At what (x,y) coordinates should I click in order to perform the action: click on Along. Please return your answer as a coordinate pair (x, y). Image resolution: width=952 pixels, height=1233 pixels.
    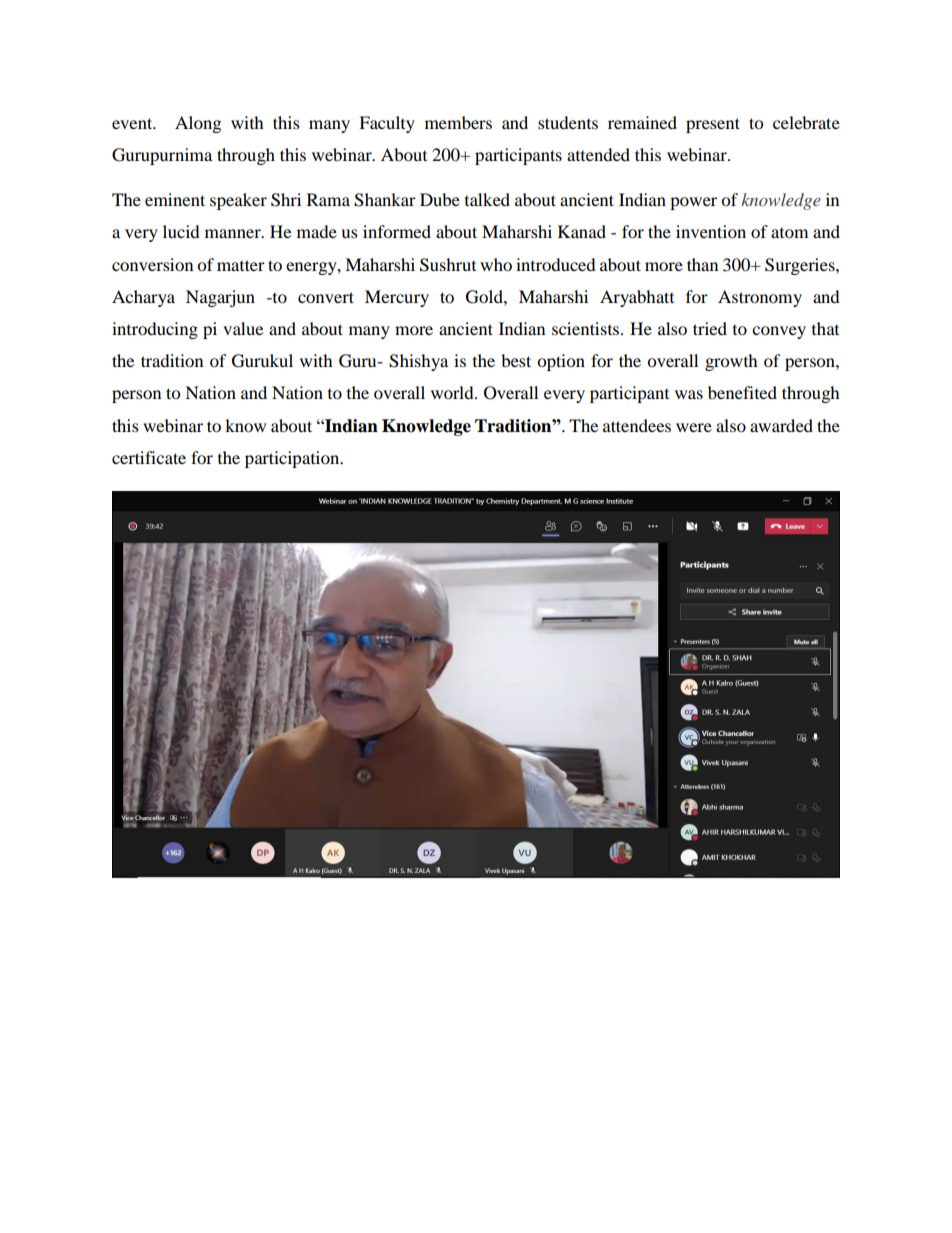
    Looking at the image, I should click on (198, 124).
